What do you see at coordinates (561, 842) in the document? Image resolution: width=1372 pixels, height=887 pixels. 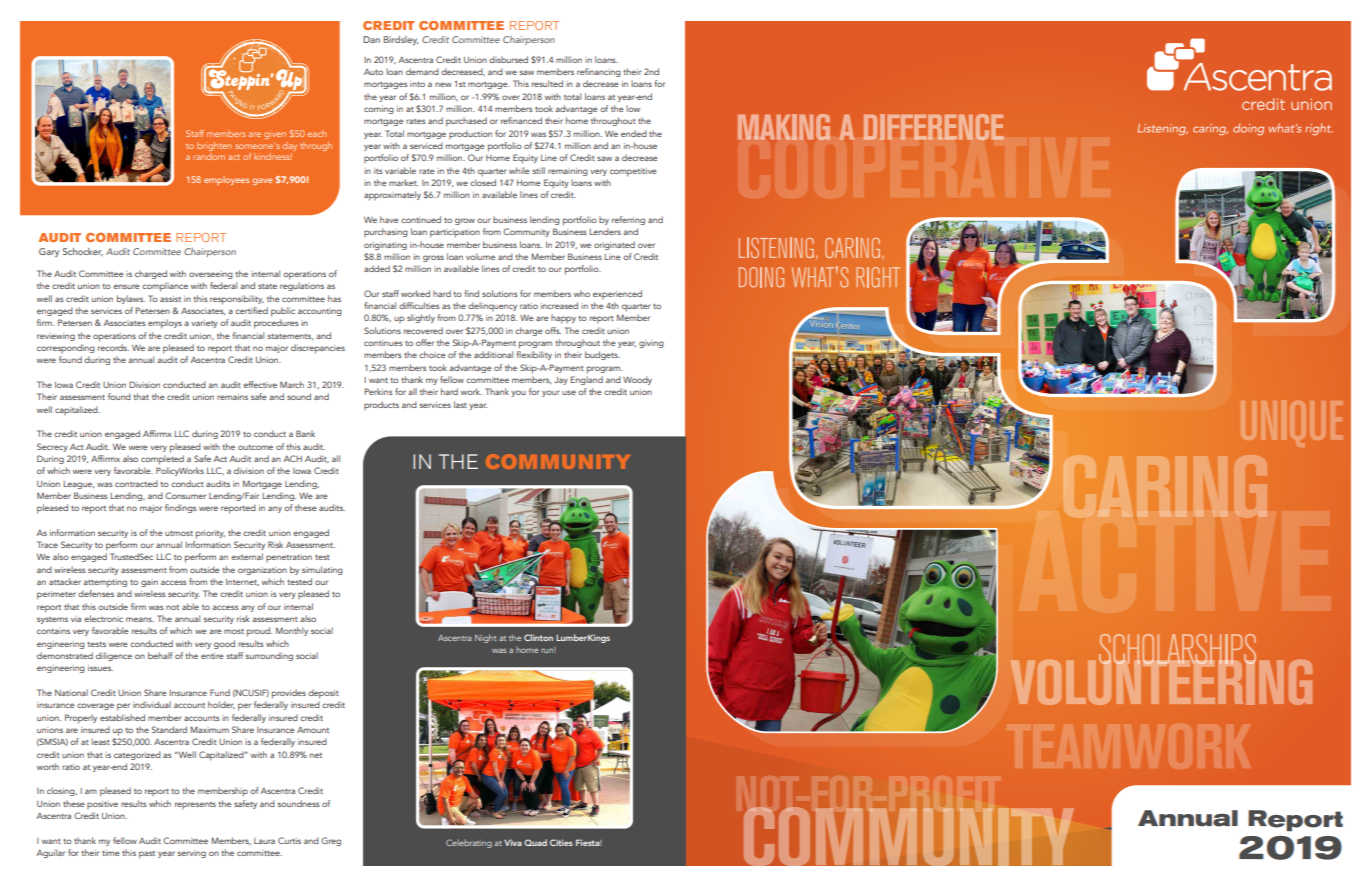 I see `Cities` at bounding box center [561, 842].
